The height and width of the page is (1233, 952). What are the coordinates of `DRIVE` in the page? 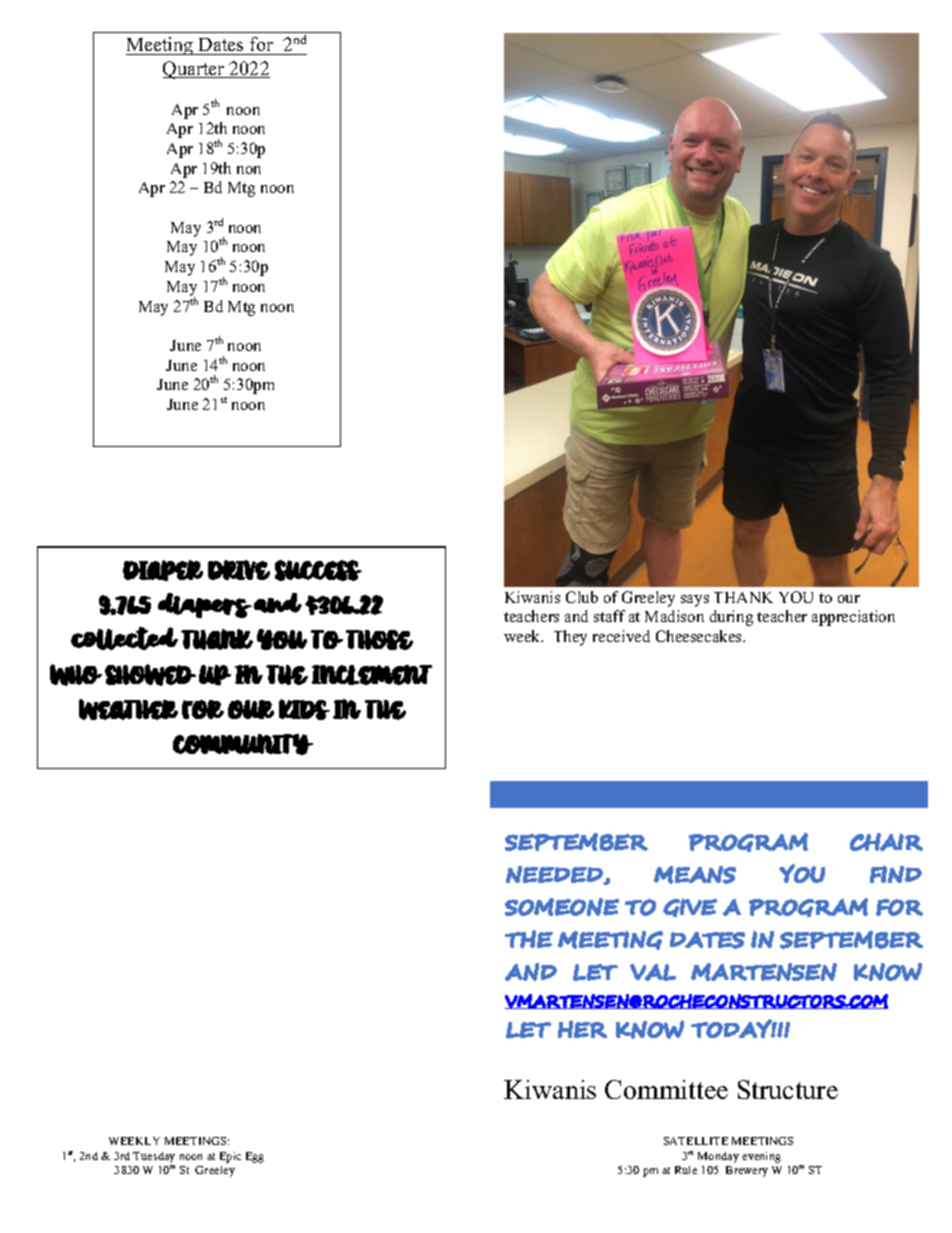 It's located at (239, 570).
